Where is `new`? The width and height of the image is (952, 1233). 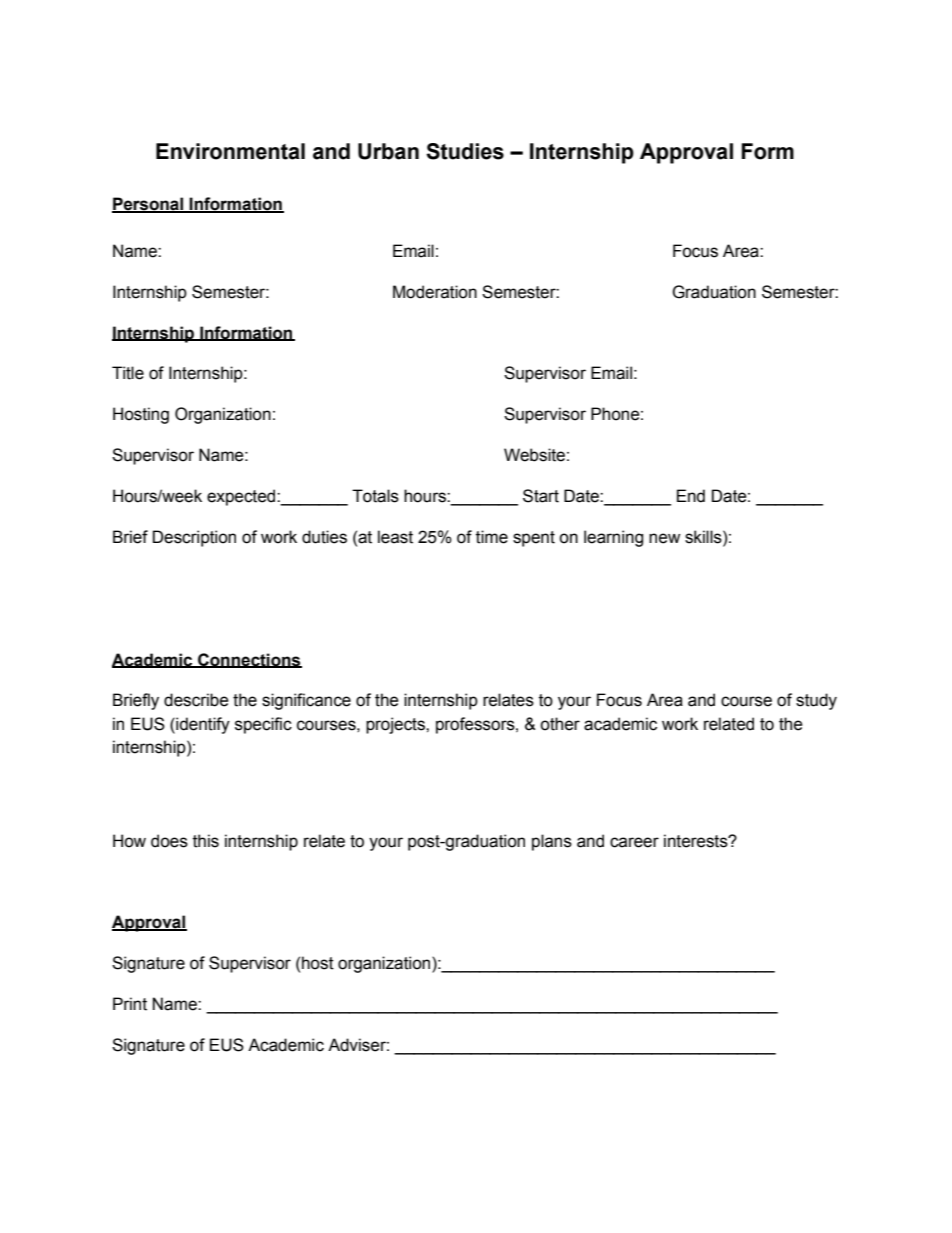 new is located at coordinates (664, 538).
